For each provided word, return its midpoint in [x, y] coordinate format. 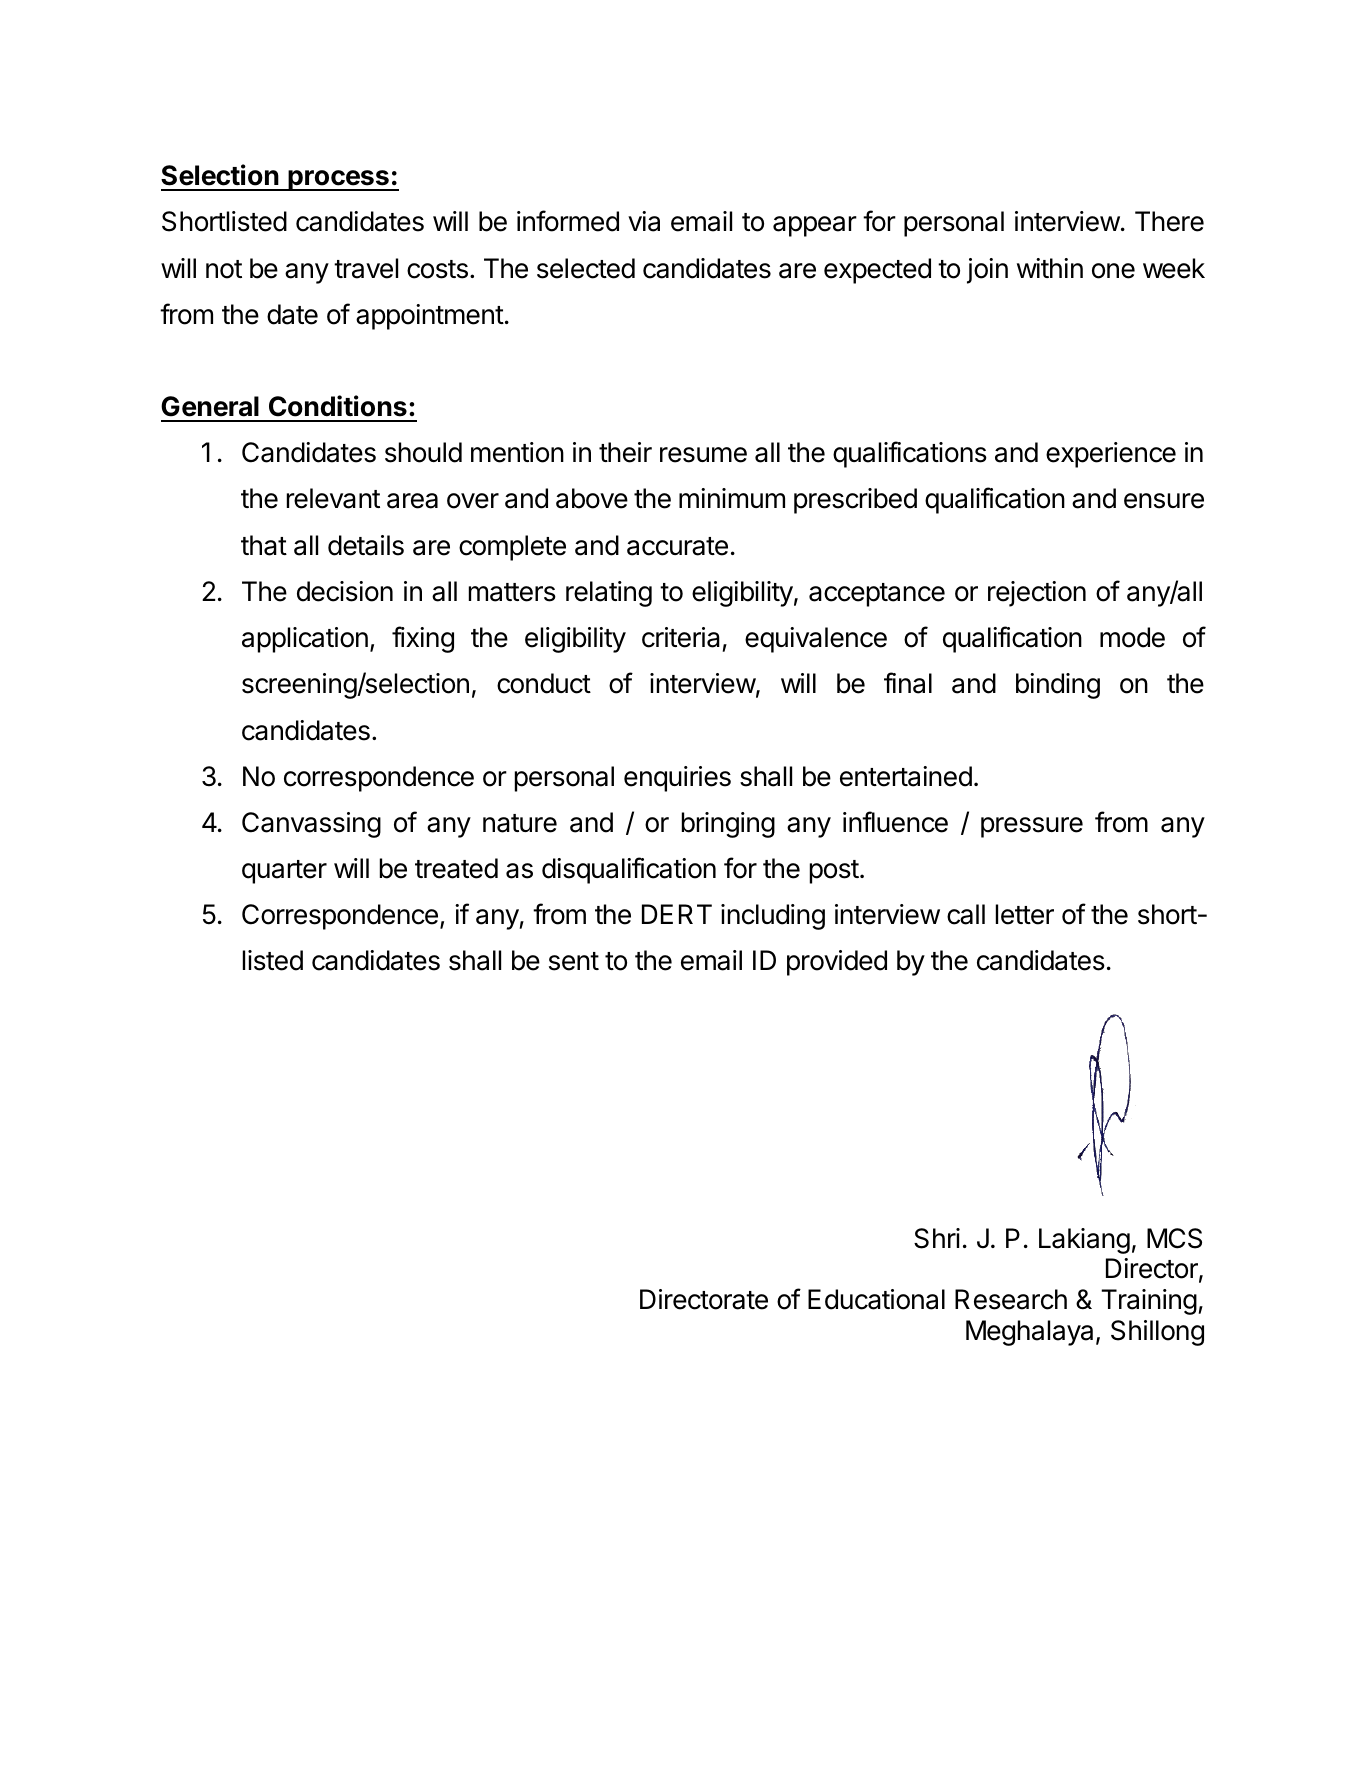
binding [1058, 686]
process [338, 180]
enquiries [677, 779]
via [644, 221]
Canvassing [311, 825]
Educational [876, 1299]
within [1050, 268]
